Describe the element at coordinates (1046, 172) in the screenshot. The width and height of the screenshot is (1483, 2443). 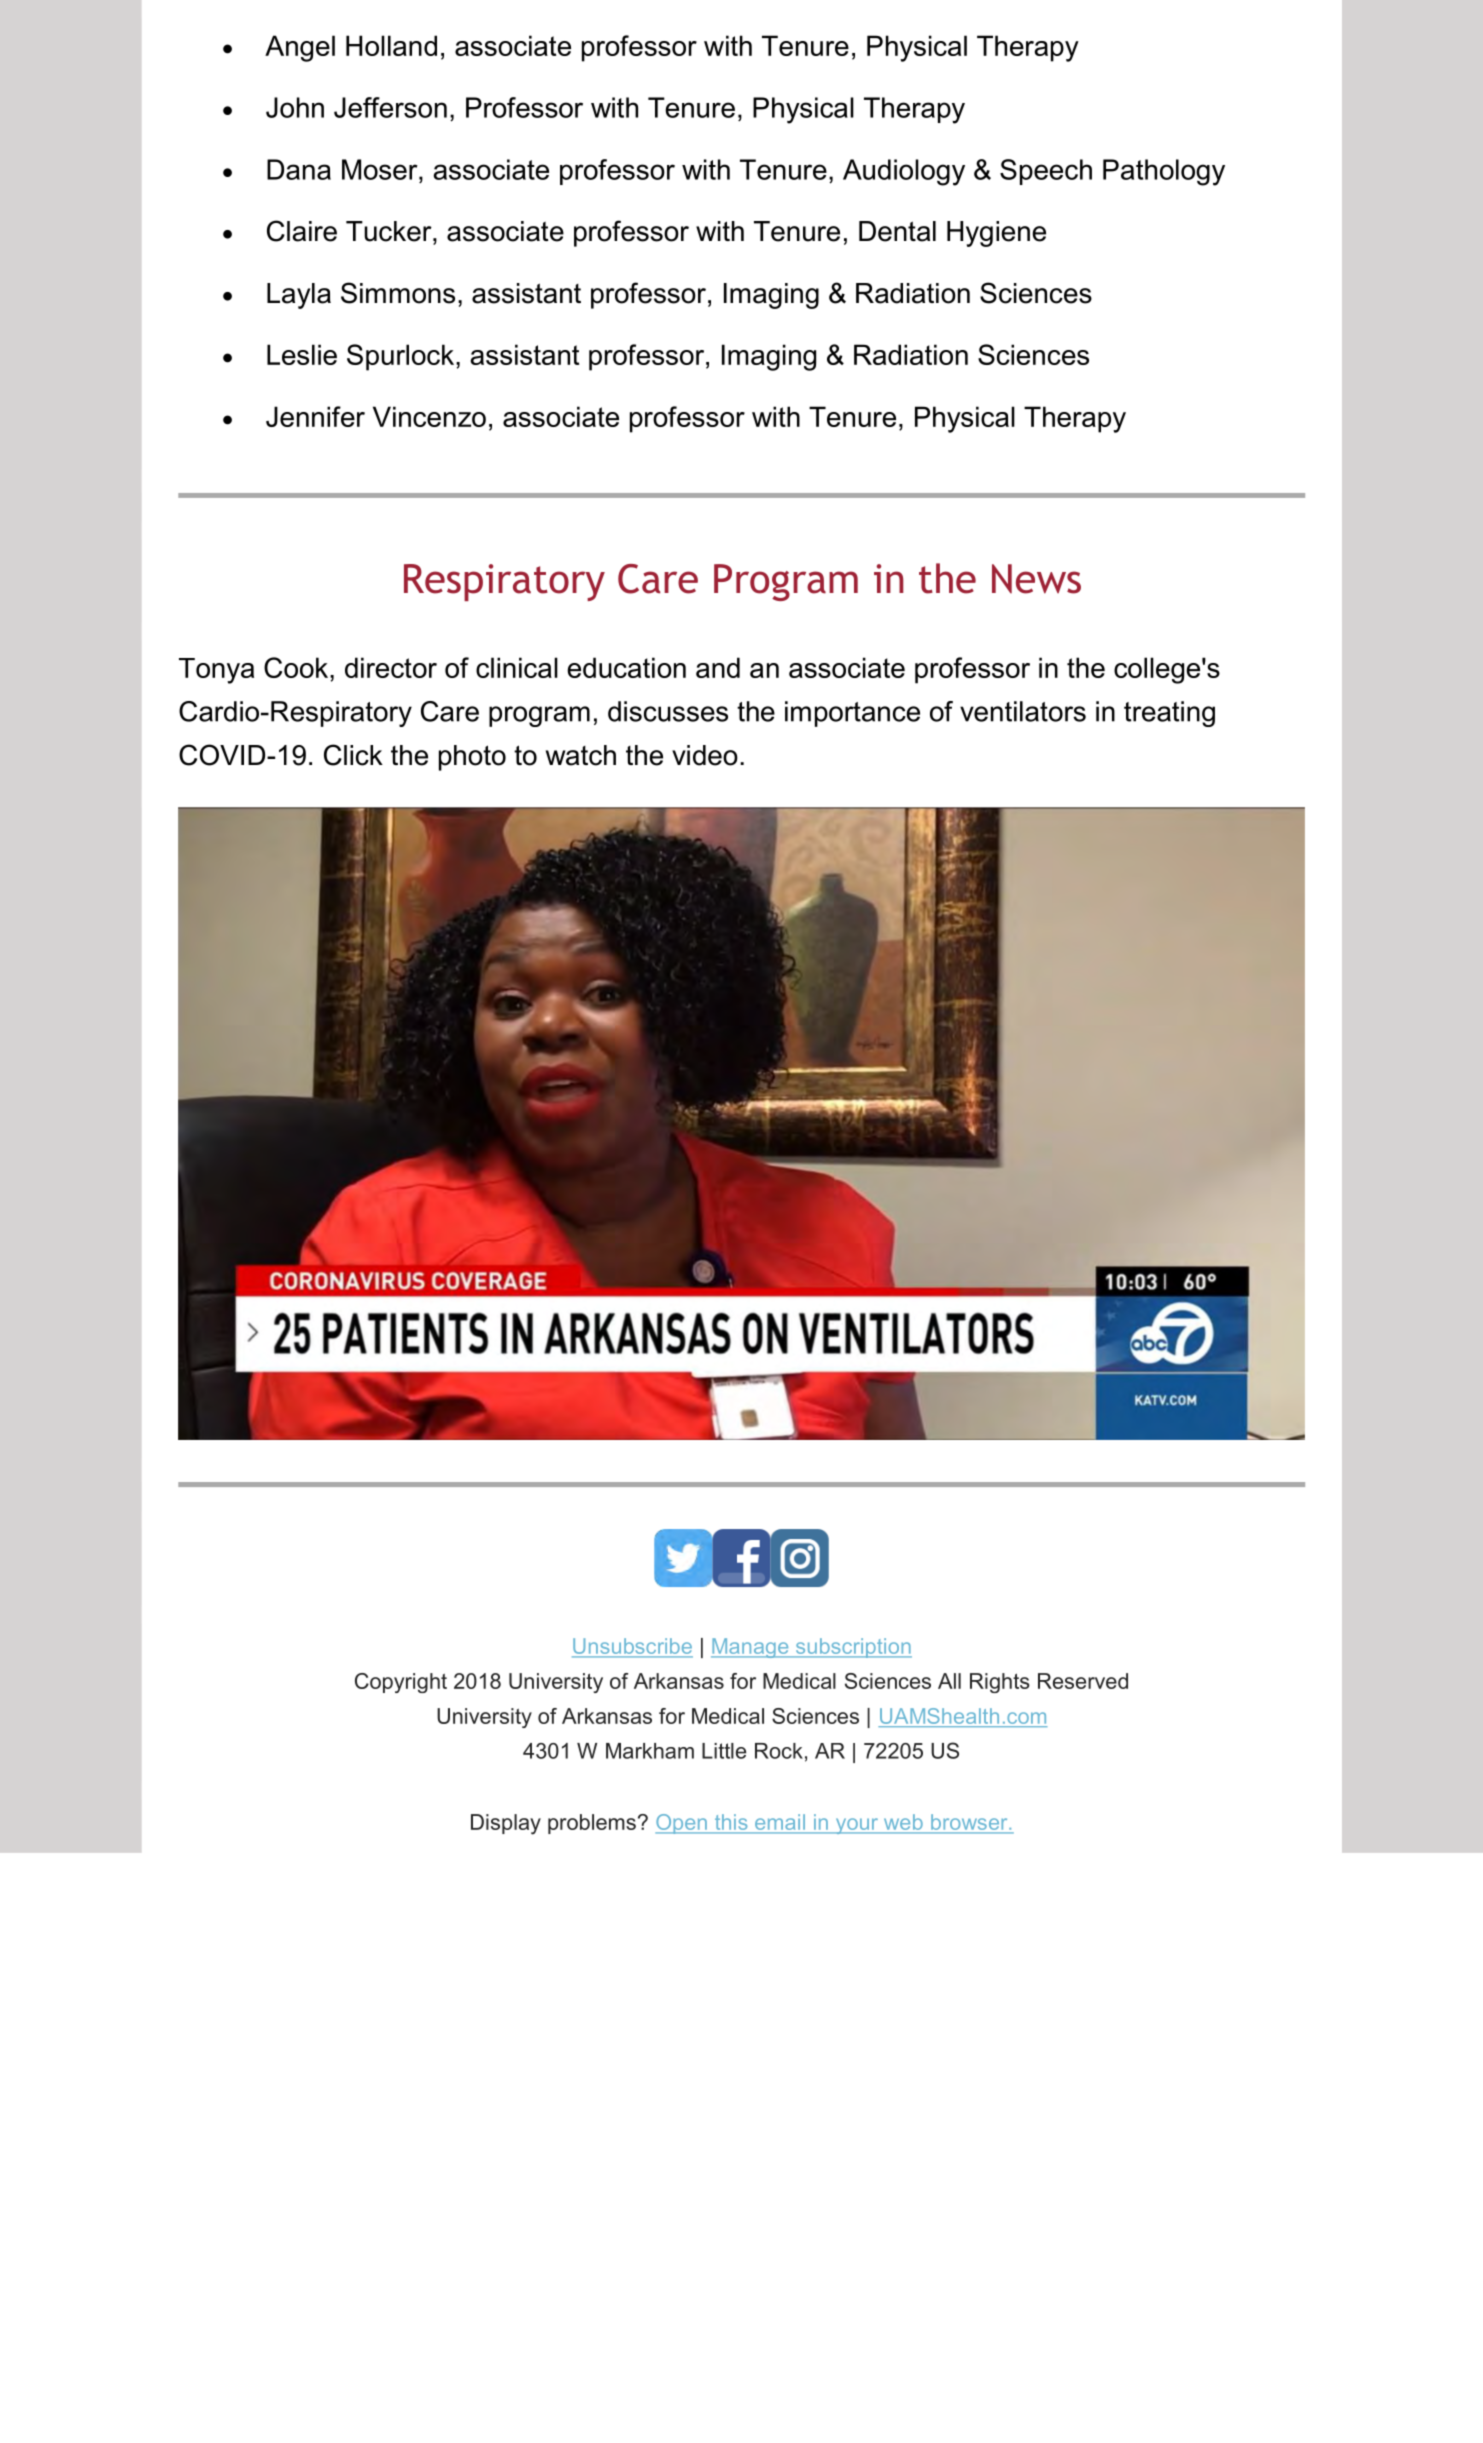
I see `Speech` at that location.
